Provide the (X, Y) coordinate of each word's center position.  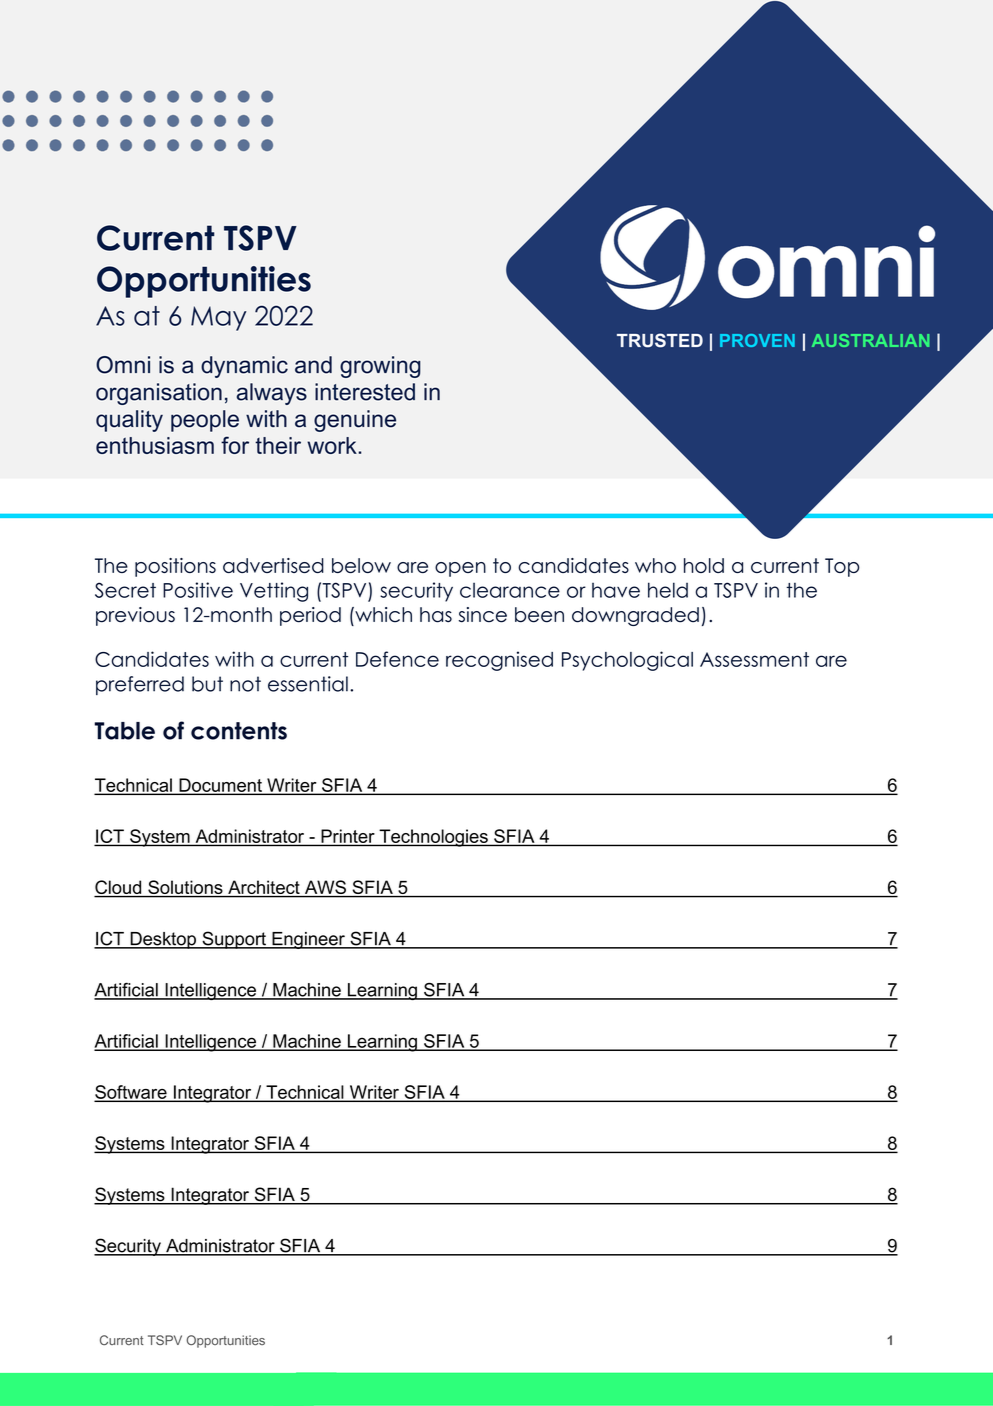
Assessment (754, 659)
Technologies (433, 838)
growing (380, 367)
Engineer (308, 940)
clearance (510, 590)
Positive (198, 590)
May (218, 318)
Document (220, 786)
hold (704, 565)
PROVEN (757, 340)
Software (132, 1093)
